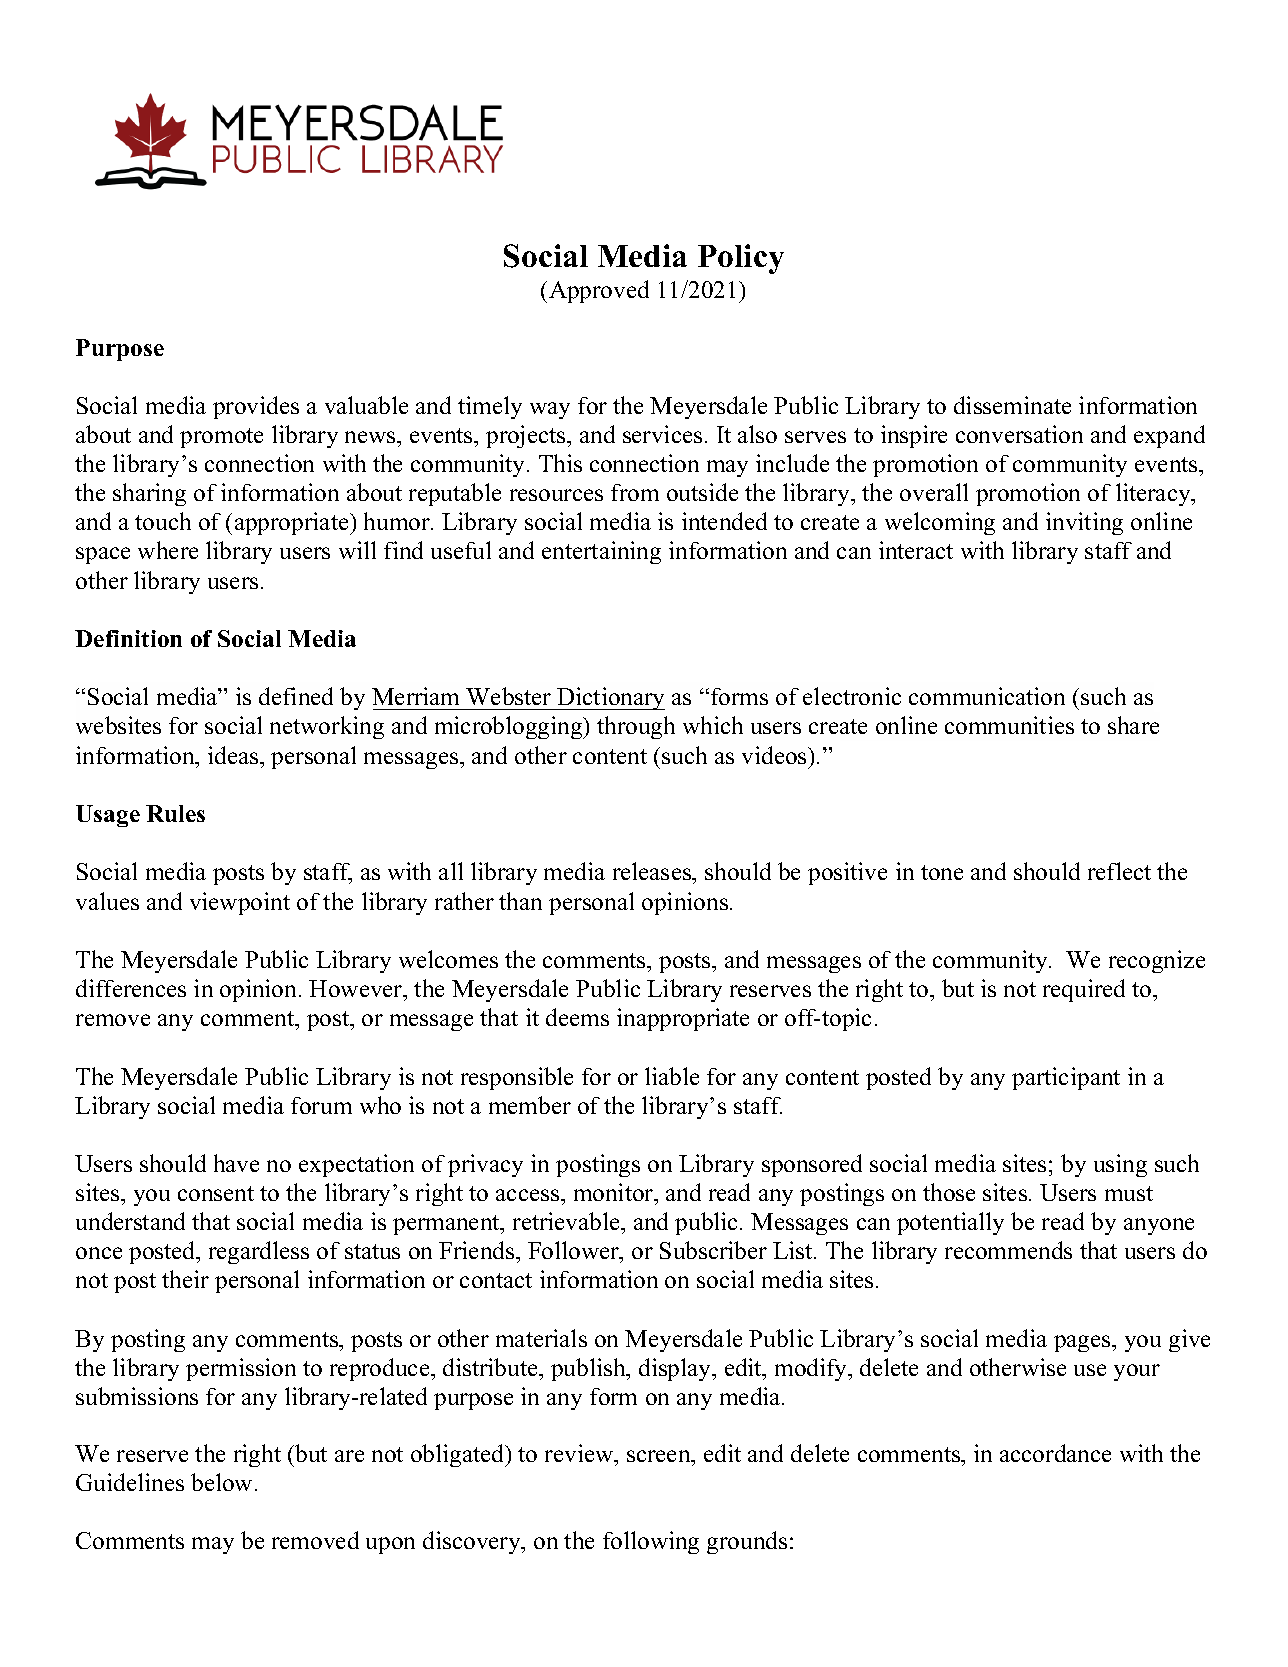  Describe the element at coordinates (1009, 725) in the screenshot. I see `communities` at that location.
